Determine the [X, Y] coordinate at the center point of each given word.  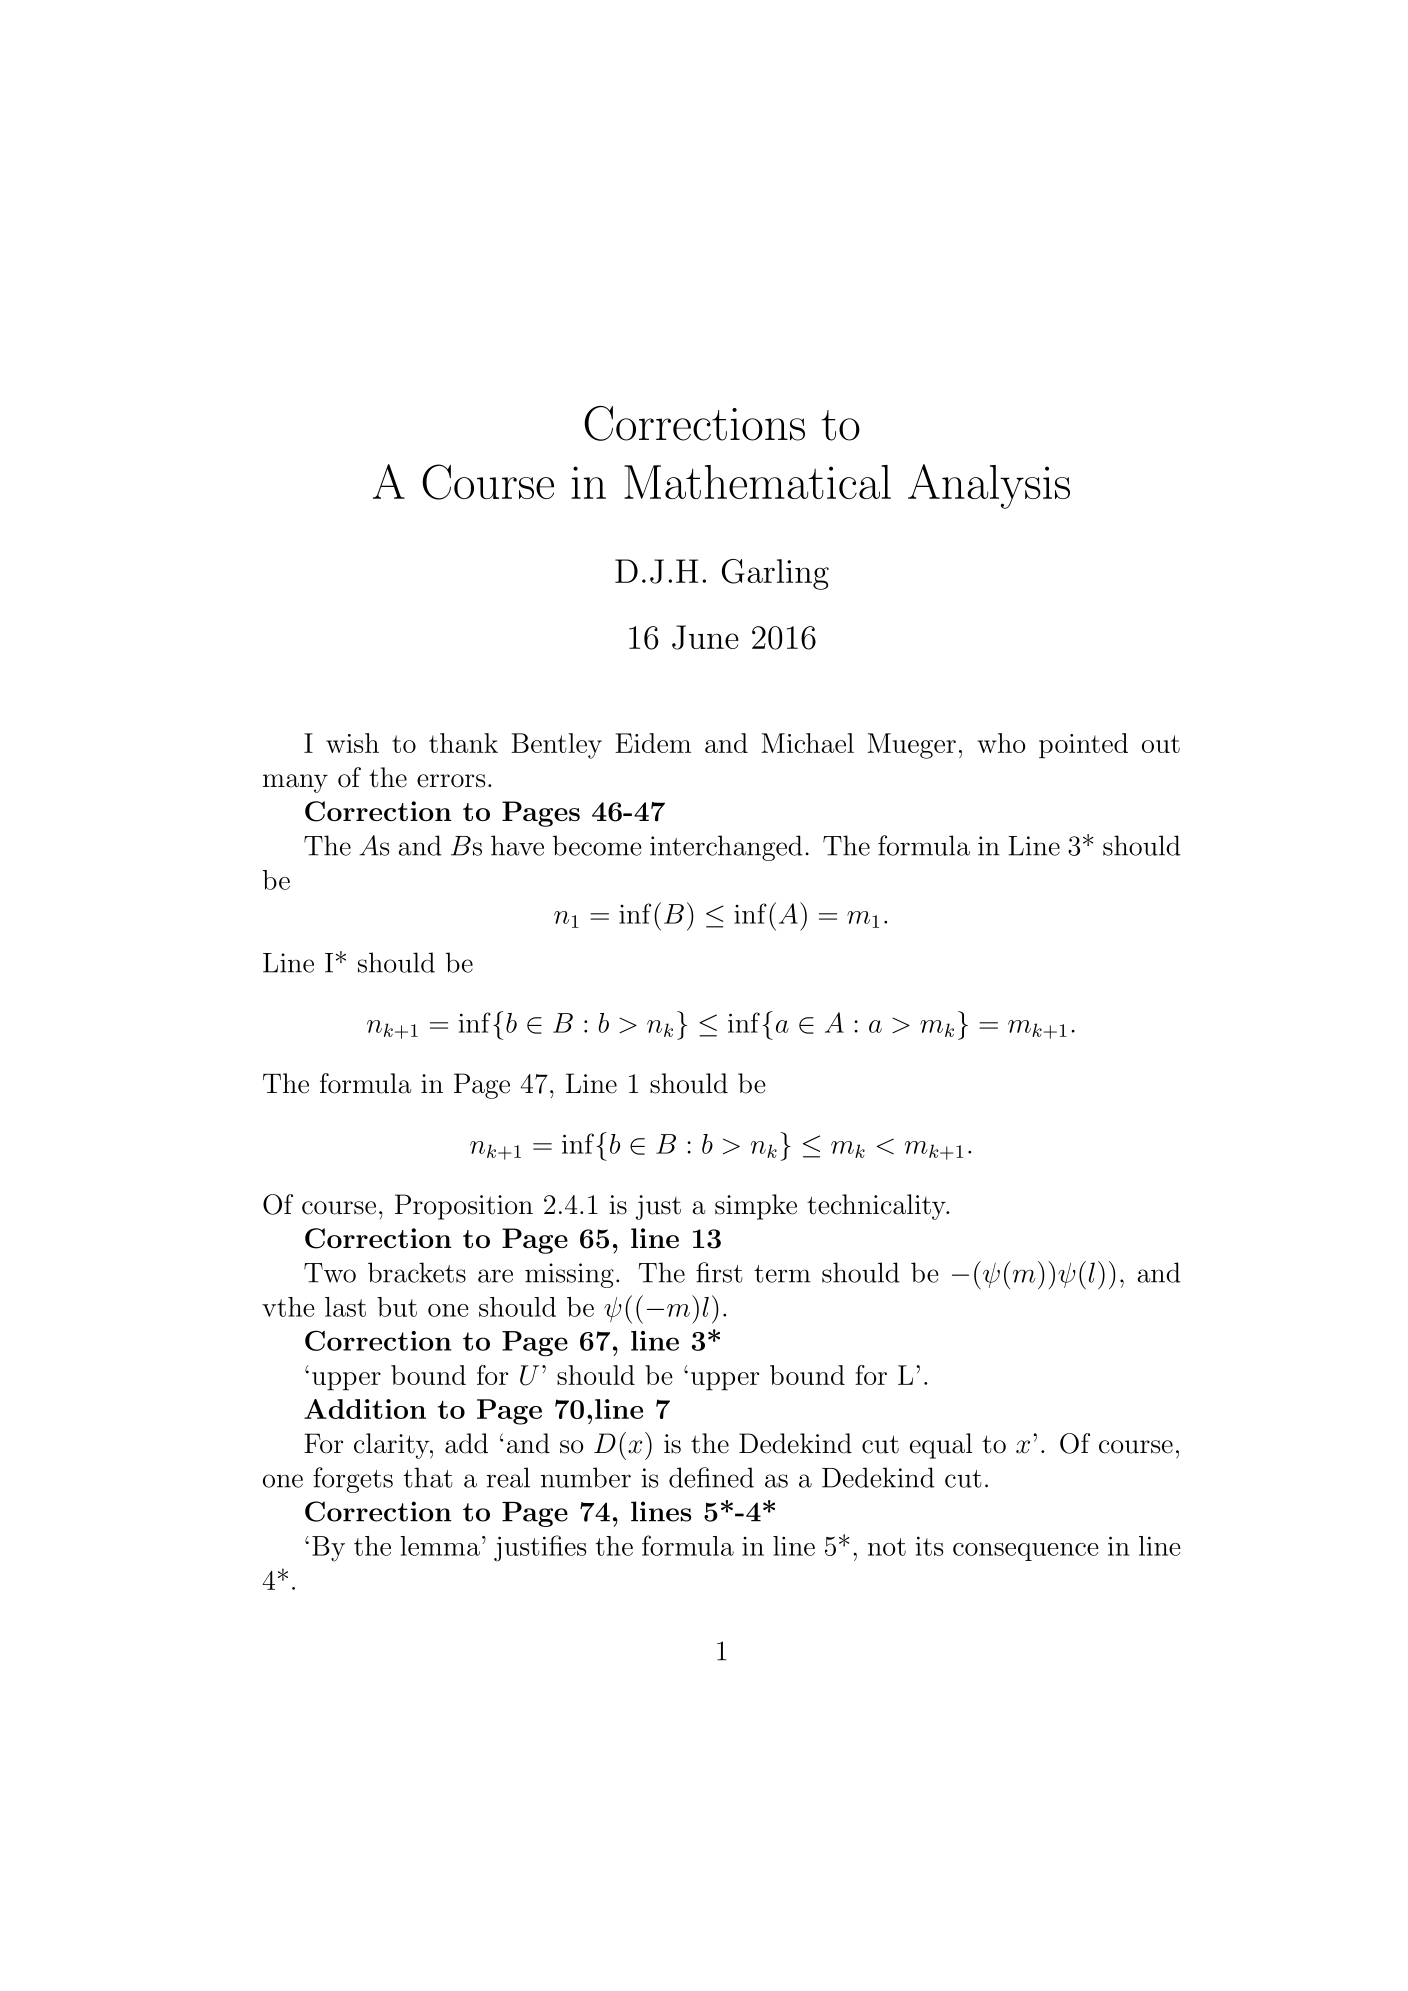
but [397, 1307]
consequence [1026, 1552]
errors [451, 781]
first [719, 1272]
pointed [1083, 746]
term [782, 1274]
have [517, 845]
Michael [807, 743]
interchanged [726, 848]
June [705, 637]
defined [711, 1477]
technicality [877, 1207]
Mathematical [757, 482]
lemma [440, 1546]
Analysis [989, 486]
